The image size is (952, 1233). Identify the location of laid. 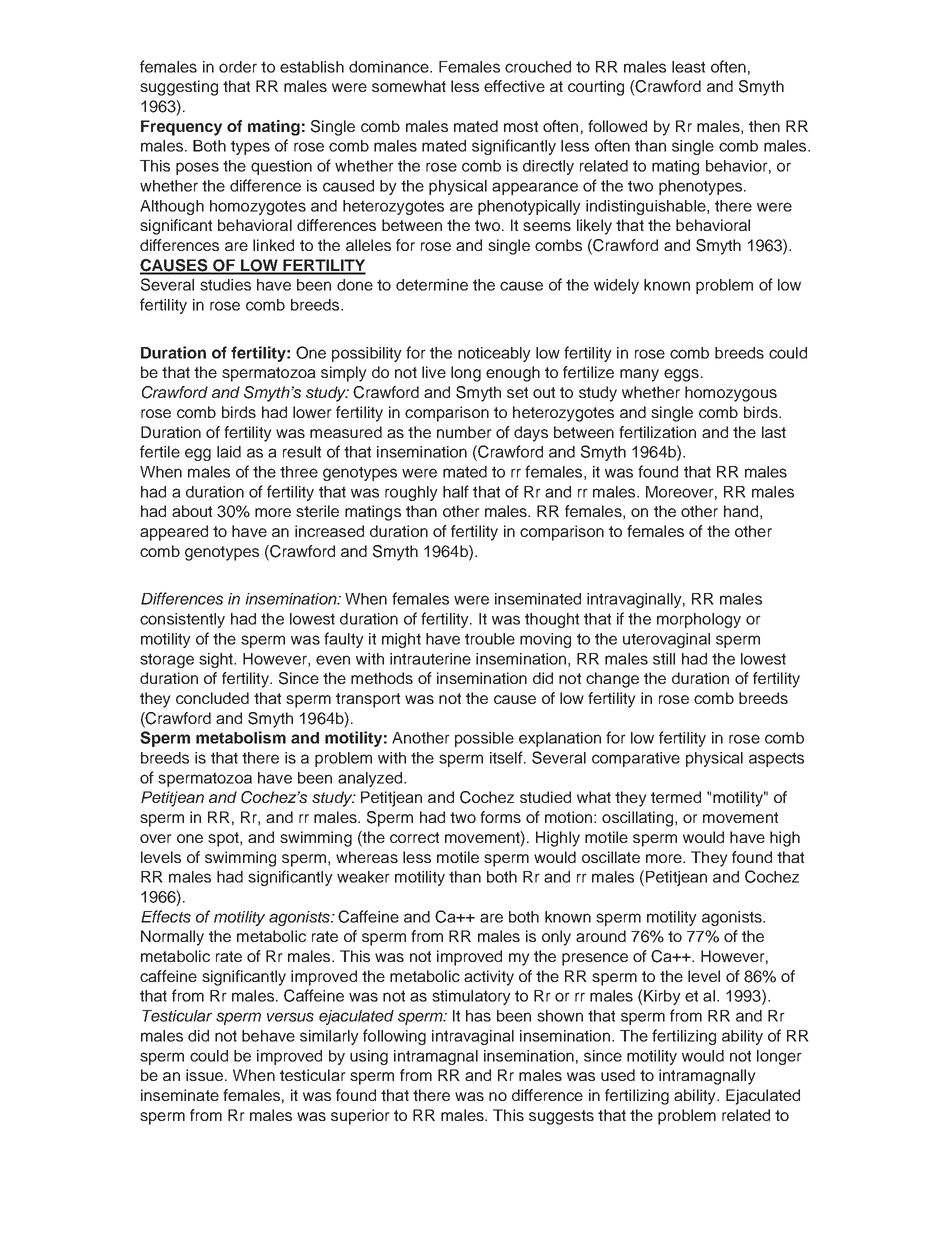
(229, 452).
